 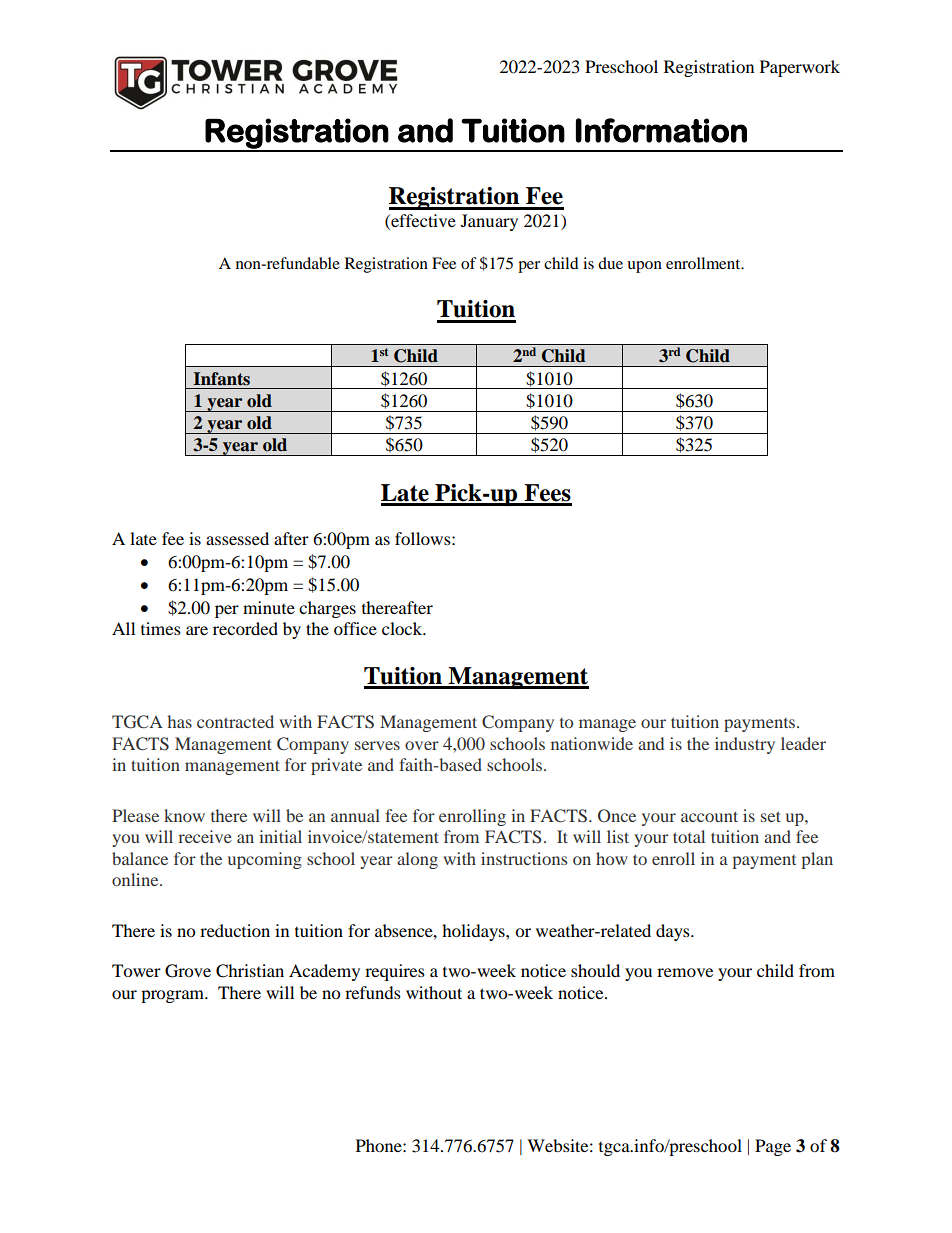 I want to click on has, so click(x=179, y=721).
